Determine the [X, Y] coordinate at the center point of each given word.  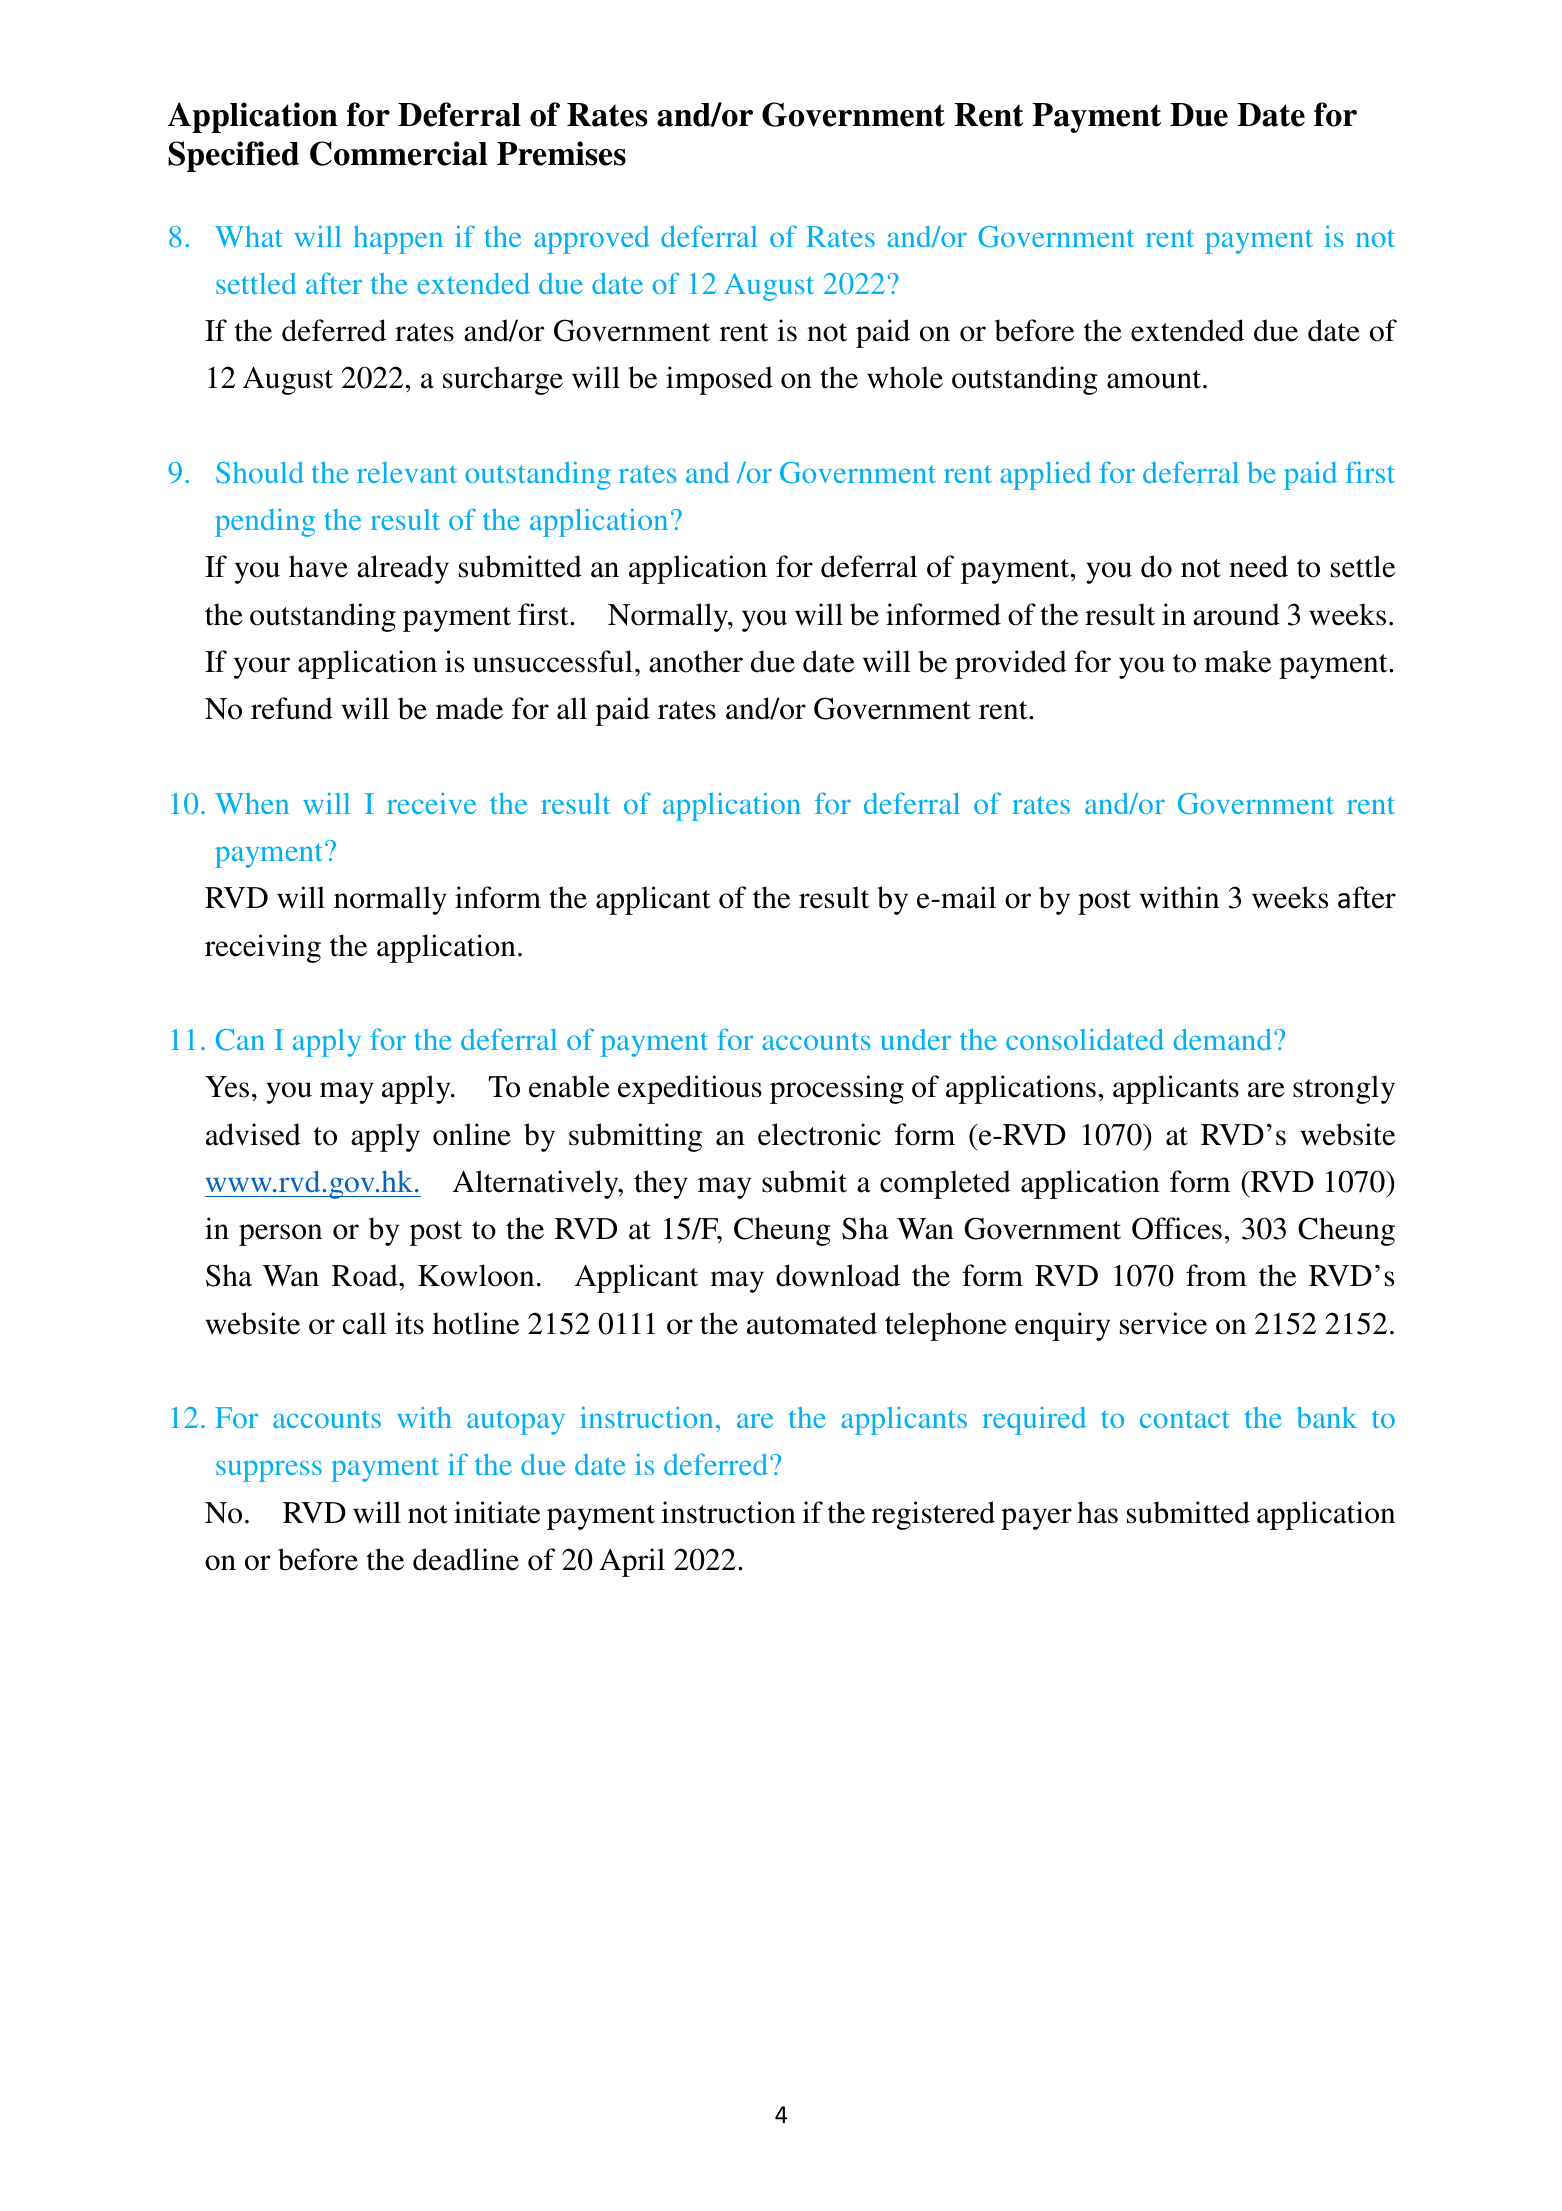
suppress [269, 1471]
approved [592, 240]
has [1097, 1512]
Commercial [398, 153]
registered [933, 1515]
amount [1155, 379]
